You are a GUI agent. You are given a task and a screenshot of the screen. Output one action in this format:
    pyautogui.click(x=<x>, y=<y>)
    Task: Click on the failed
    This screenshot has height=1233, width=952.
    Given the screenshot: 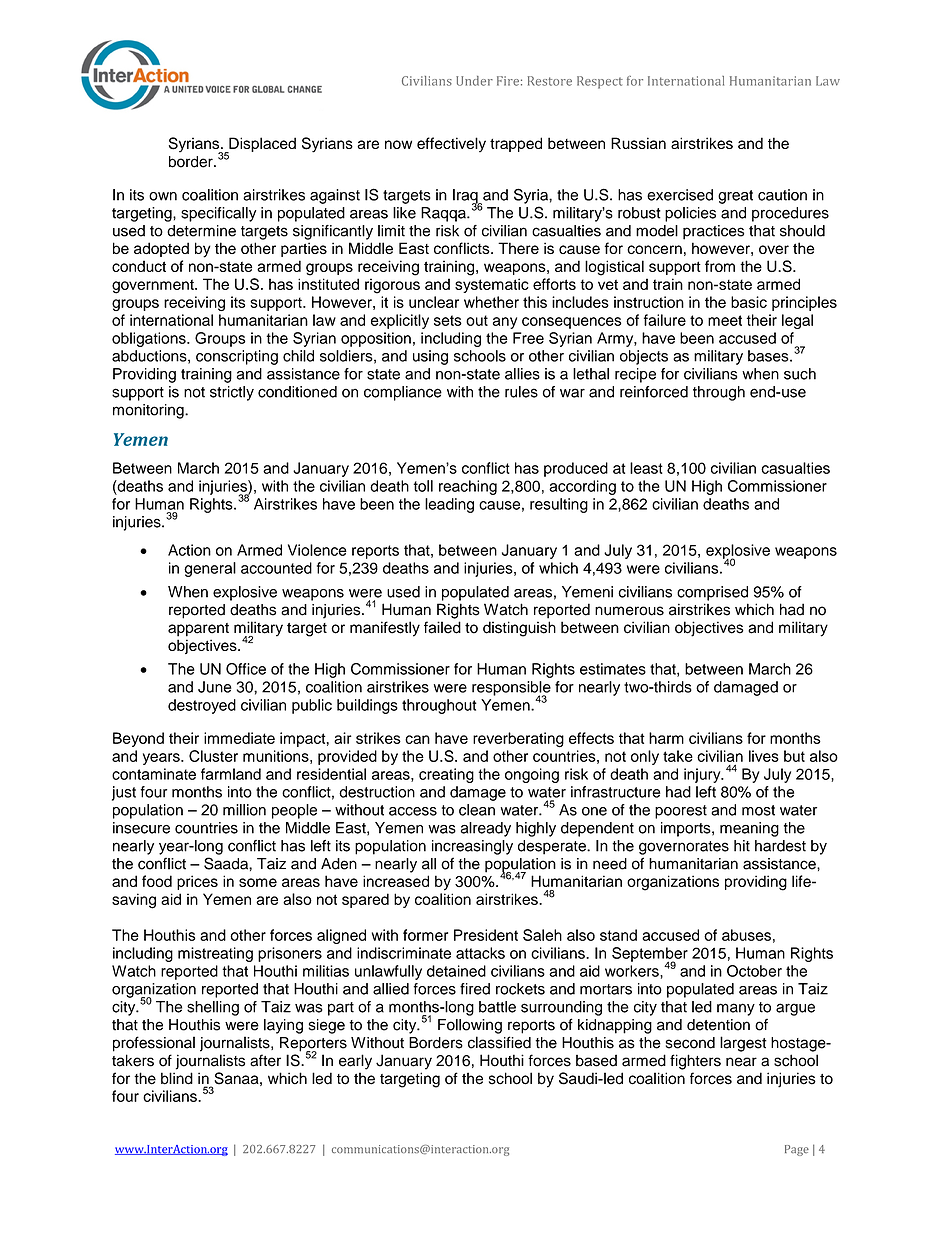 What is the action you would take?
    pyautogui.click(x=442, y=627)
